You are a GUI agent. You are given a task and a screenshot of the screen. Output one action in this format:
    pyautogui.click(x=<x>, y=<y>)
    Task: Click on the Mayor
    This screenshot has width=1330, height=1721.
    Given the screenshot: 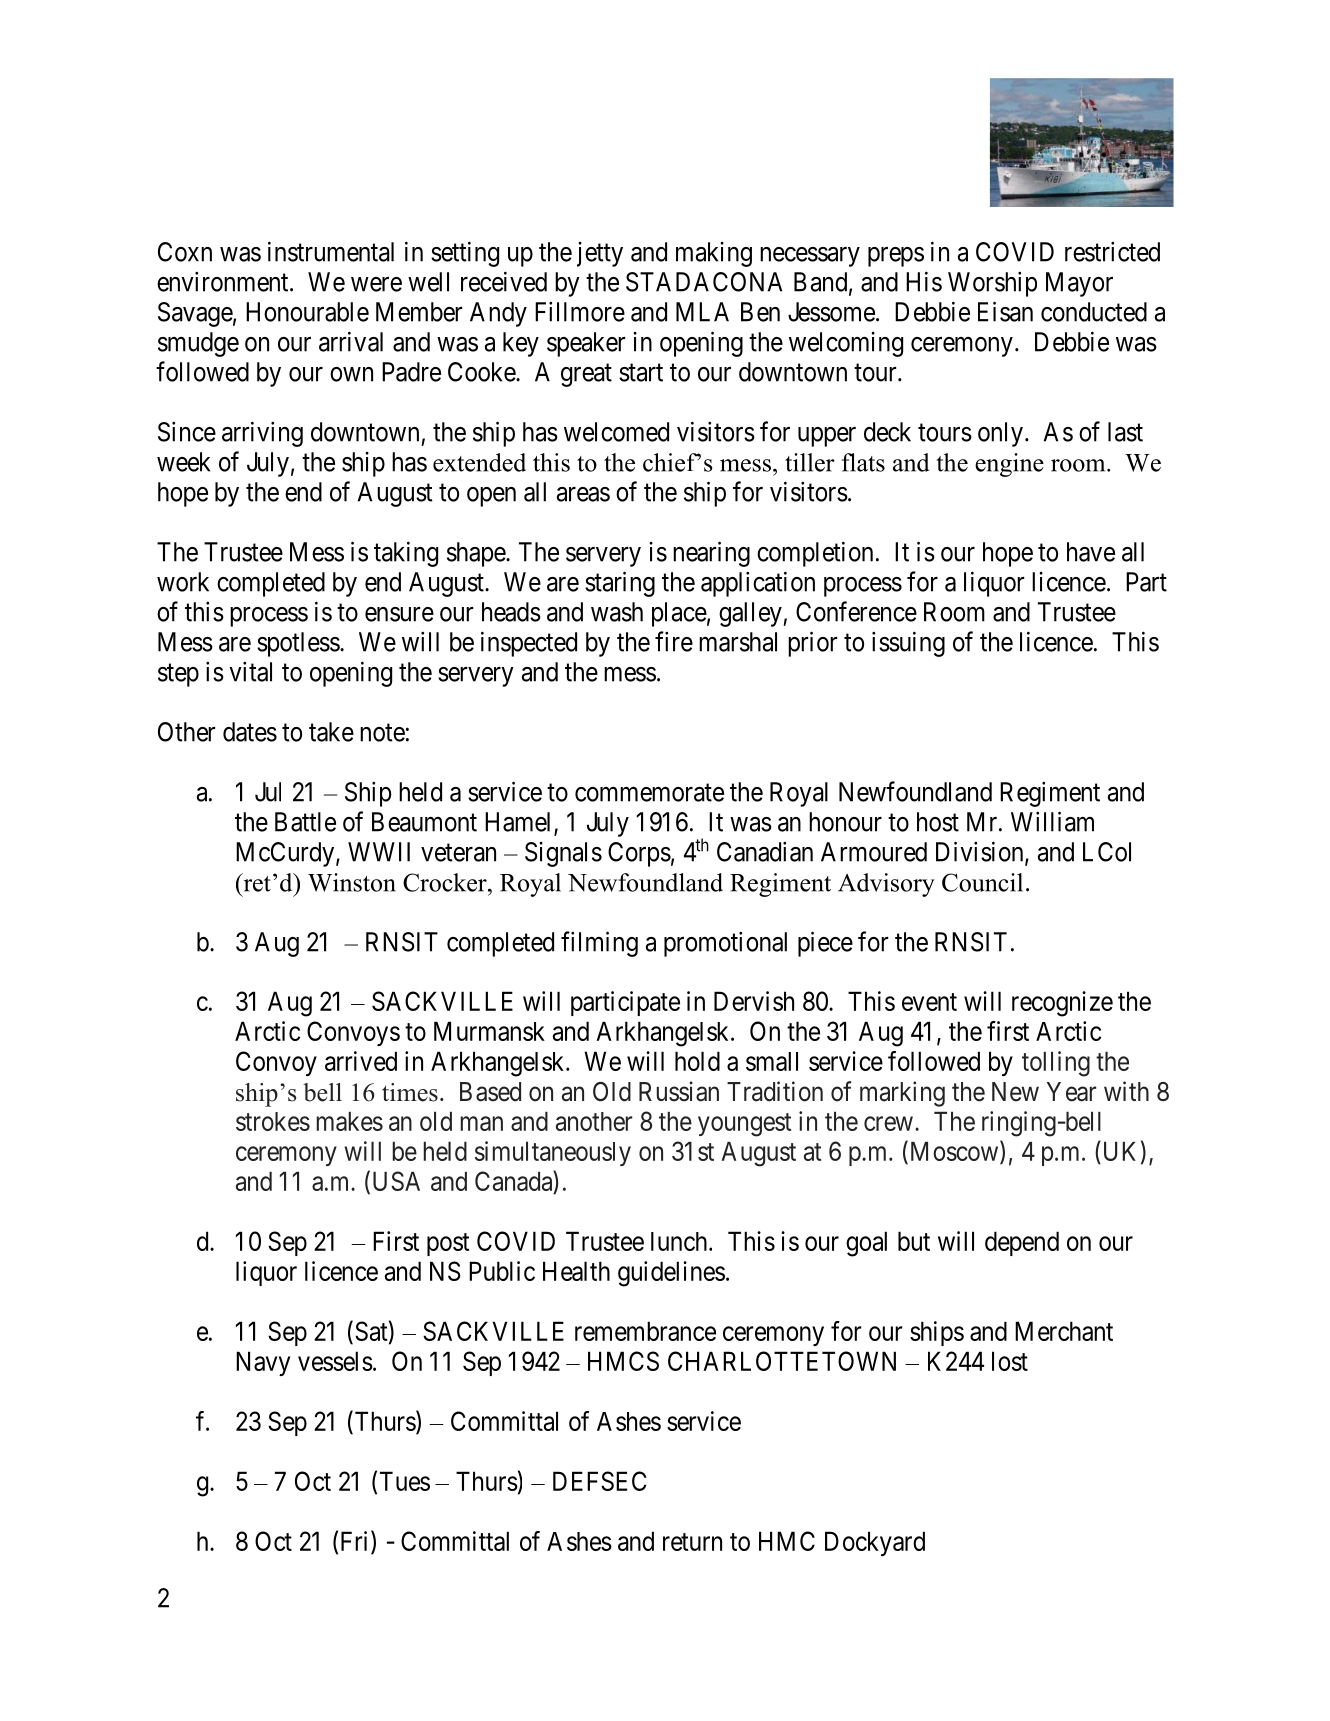 What is the action you would take?
    pyautogui.click(x=1079, y=284)
